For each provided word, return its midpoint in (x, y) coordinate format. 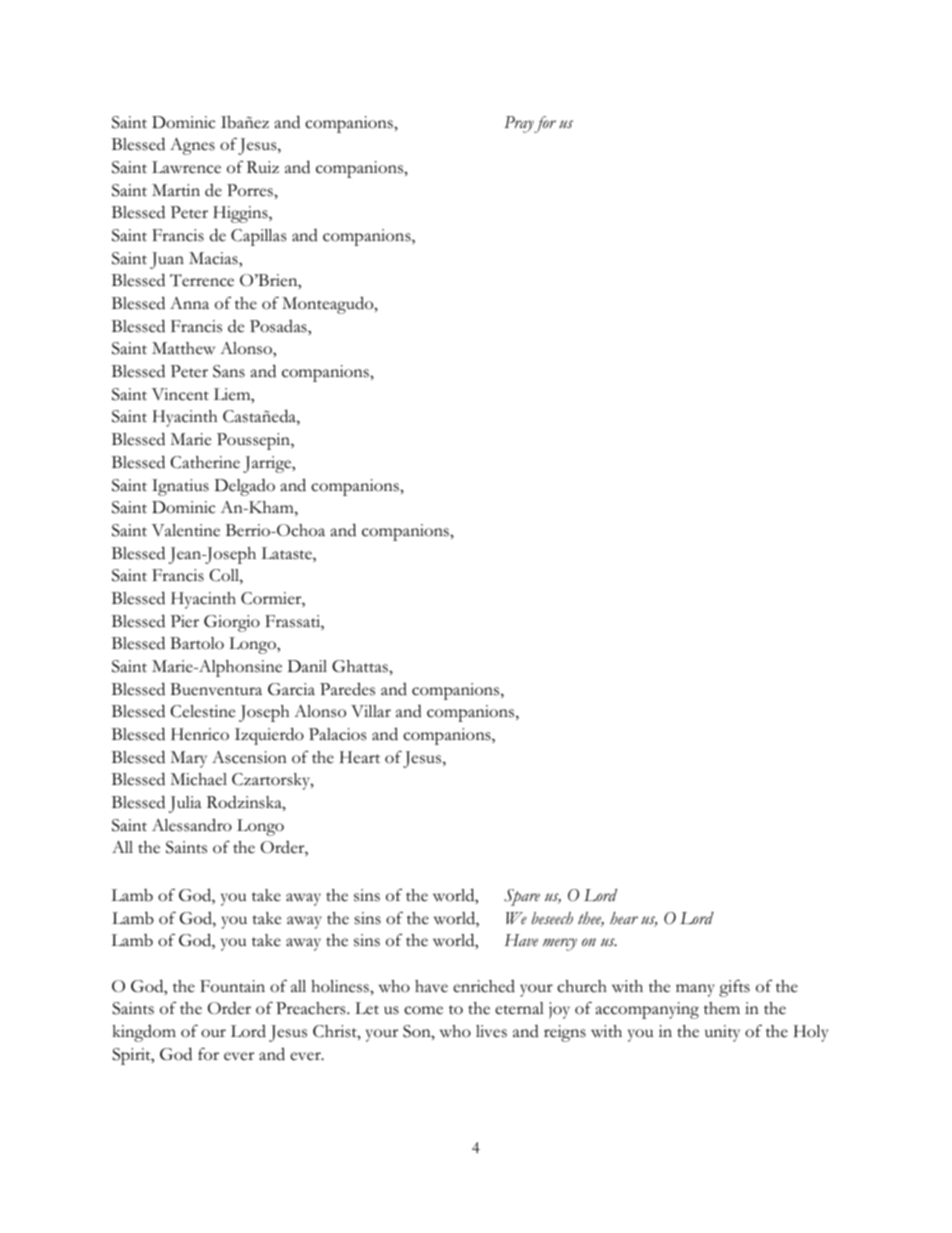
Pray (519, 124)
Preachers (312, 1008)
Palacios (337, 734)
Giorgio (232, 623)
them (722, 1008)
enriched (484, 986)
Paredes (347, 689)
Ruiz (263, 167)
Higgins (241, 214)
